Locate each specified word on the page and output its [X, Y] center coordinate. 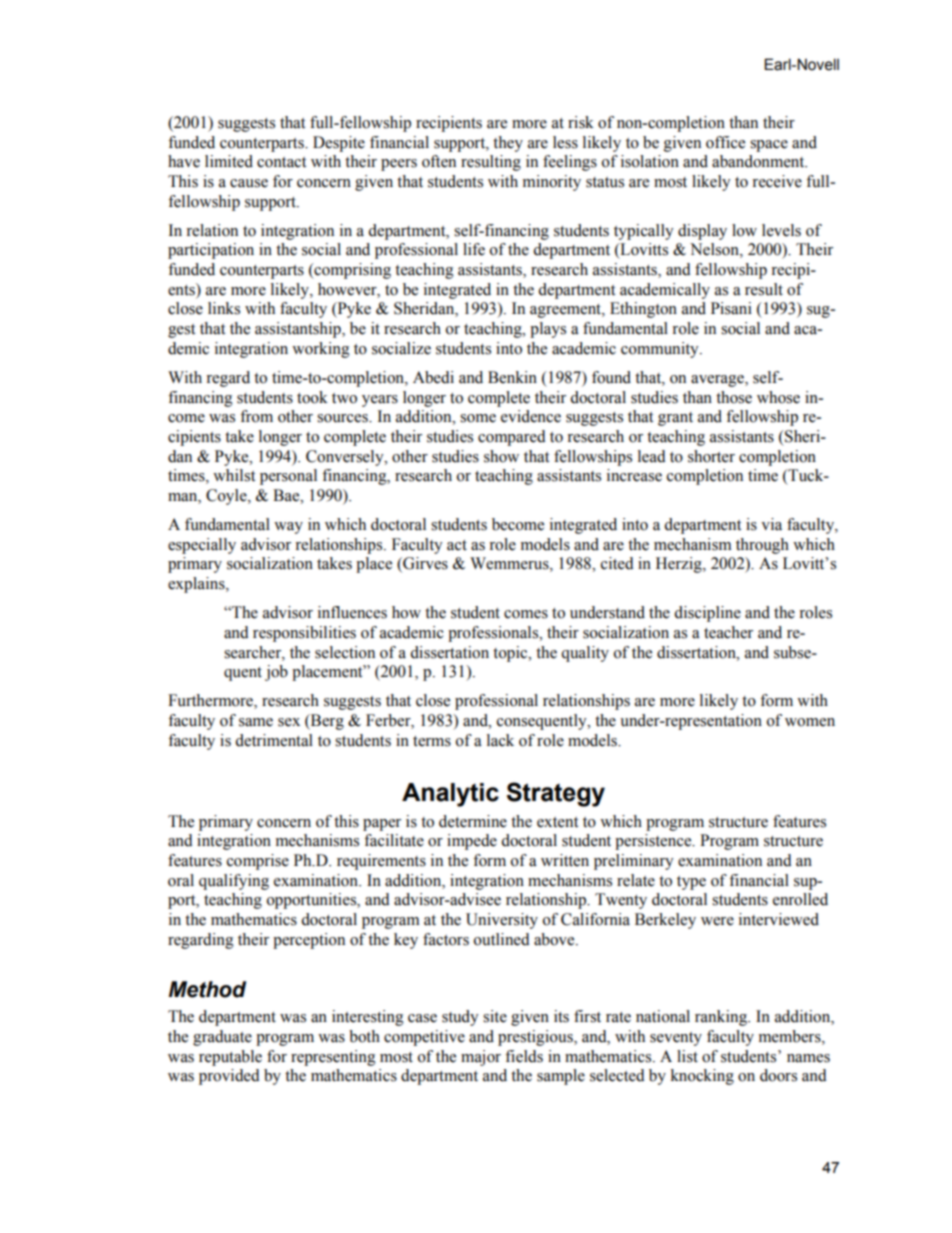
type [691, 883]
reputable [230, 1058]
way [288, 528]
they [508, 144]
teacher [728, 632]
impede [472, 842]
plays [548, 330]
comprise [258, 862]
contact [281, 162]
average [718, 381]
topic [511, 654]
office [725, 142]
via [771, 524]
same [256, 722]
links [224, 308]
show [501, 456]
